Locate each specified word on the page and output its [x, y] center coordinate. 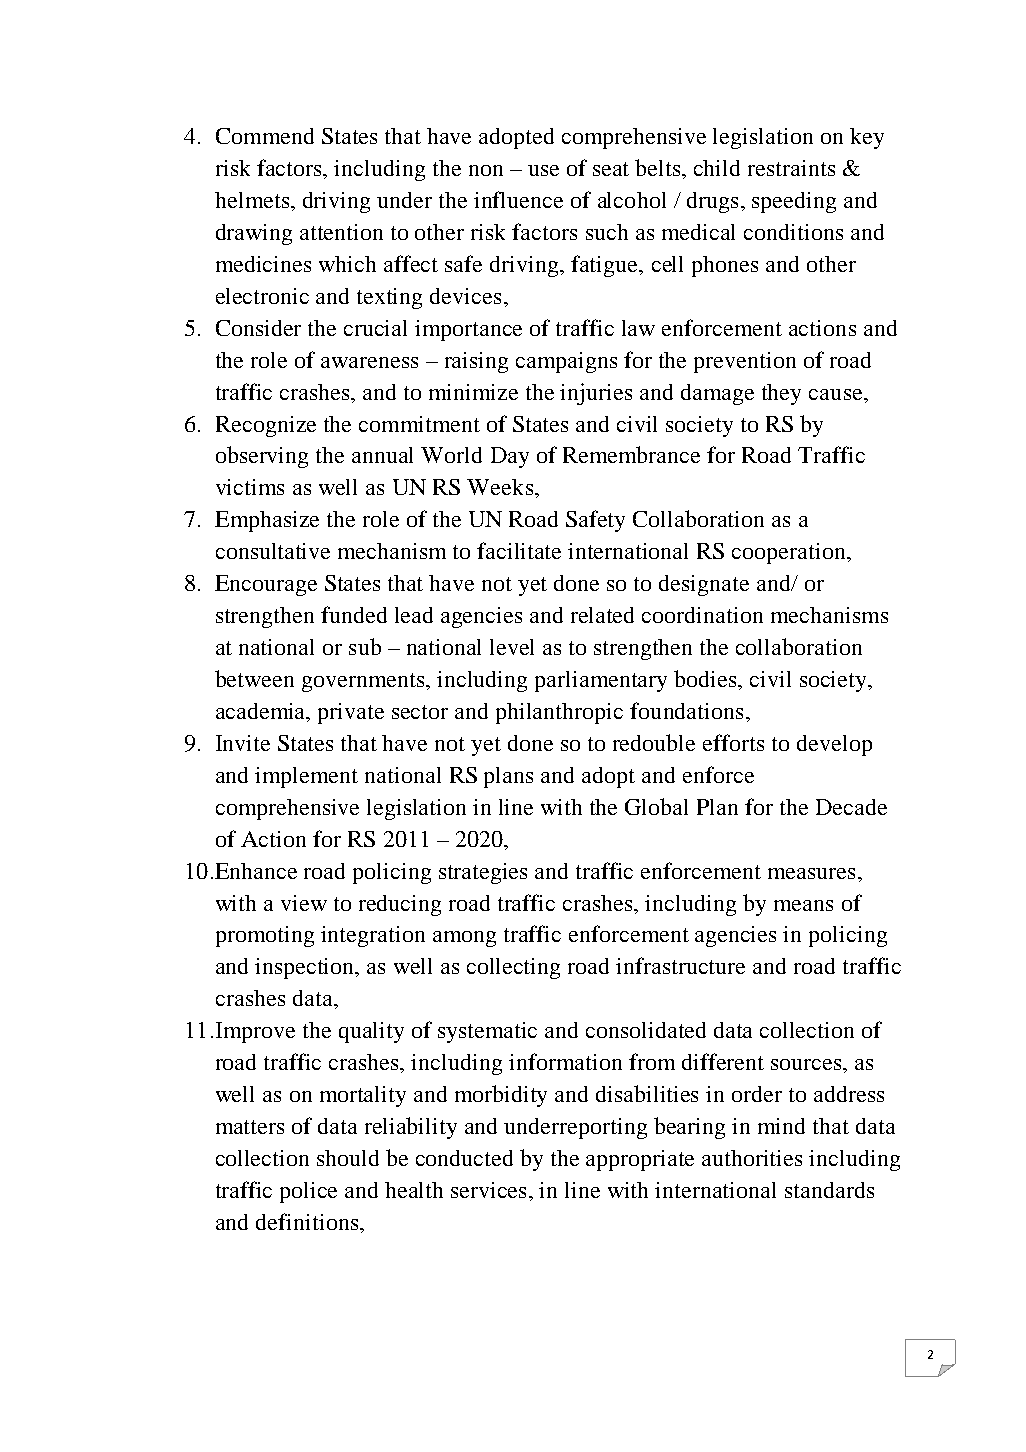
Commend [265, 136]
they [781, 394]
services [490, 1190]
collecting [513, 968]
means [803, 905]
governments [365, 682]
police [308, 1192]
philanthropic [559, 713]
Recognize [266, 426]
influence [518, 199]
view [304, 903]
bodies [707, 680]
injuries [596, 394]
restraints [791, 168]
